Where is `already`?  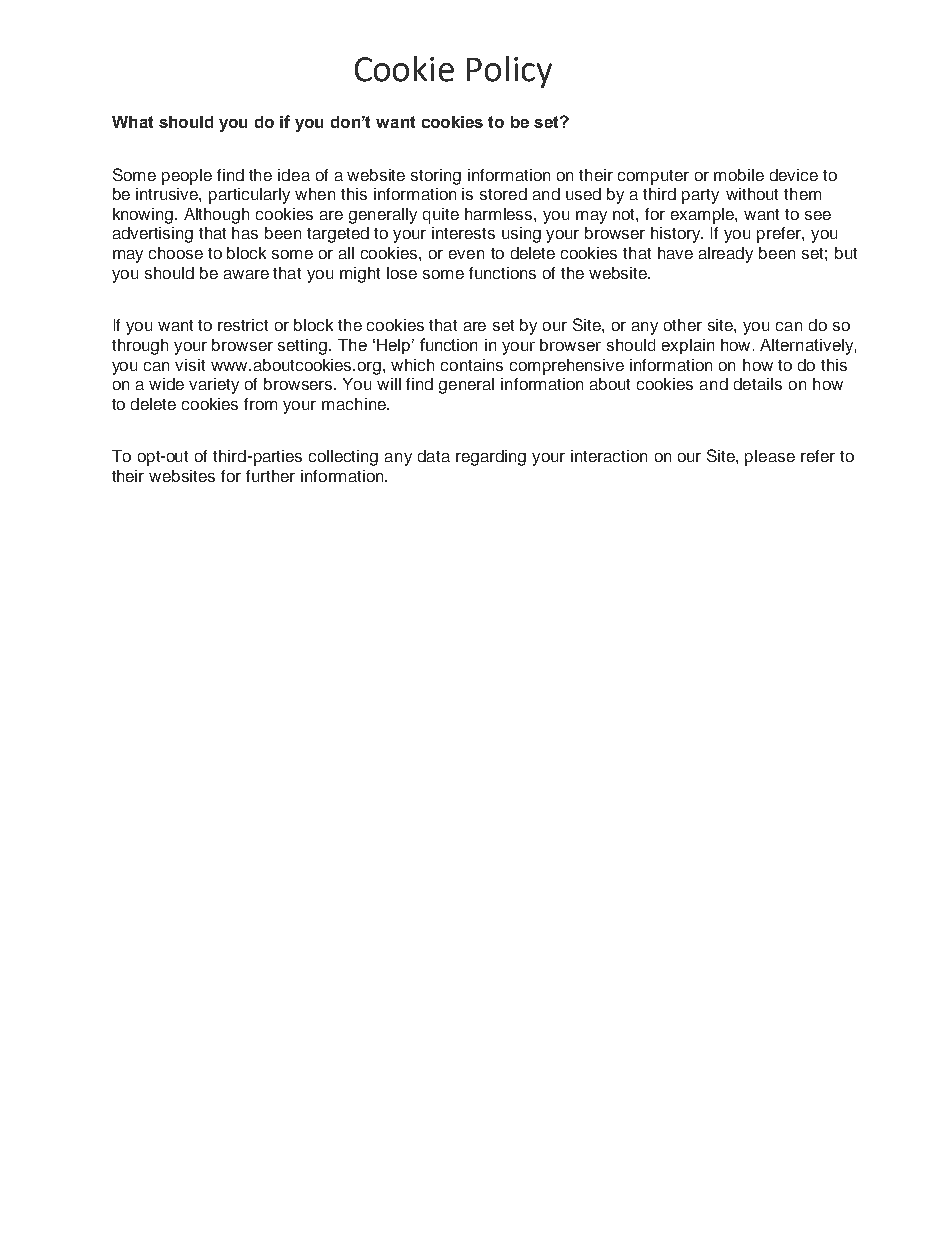 already is located at coordinates (726, 255).
